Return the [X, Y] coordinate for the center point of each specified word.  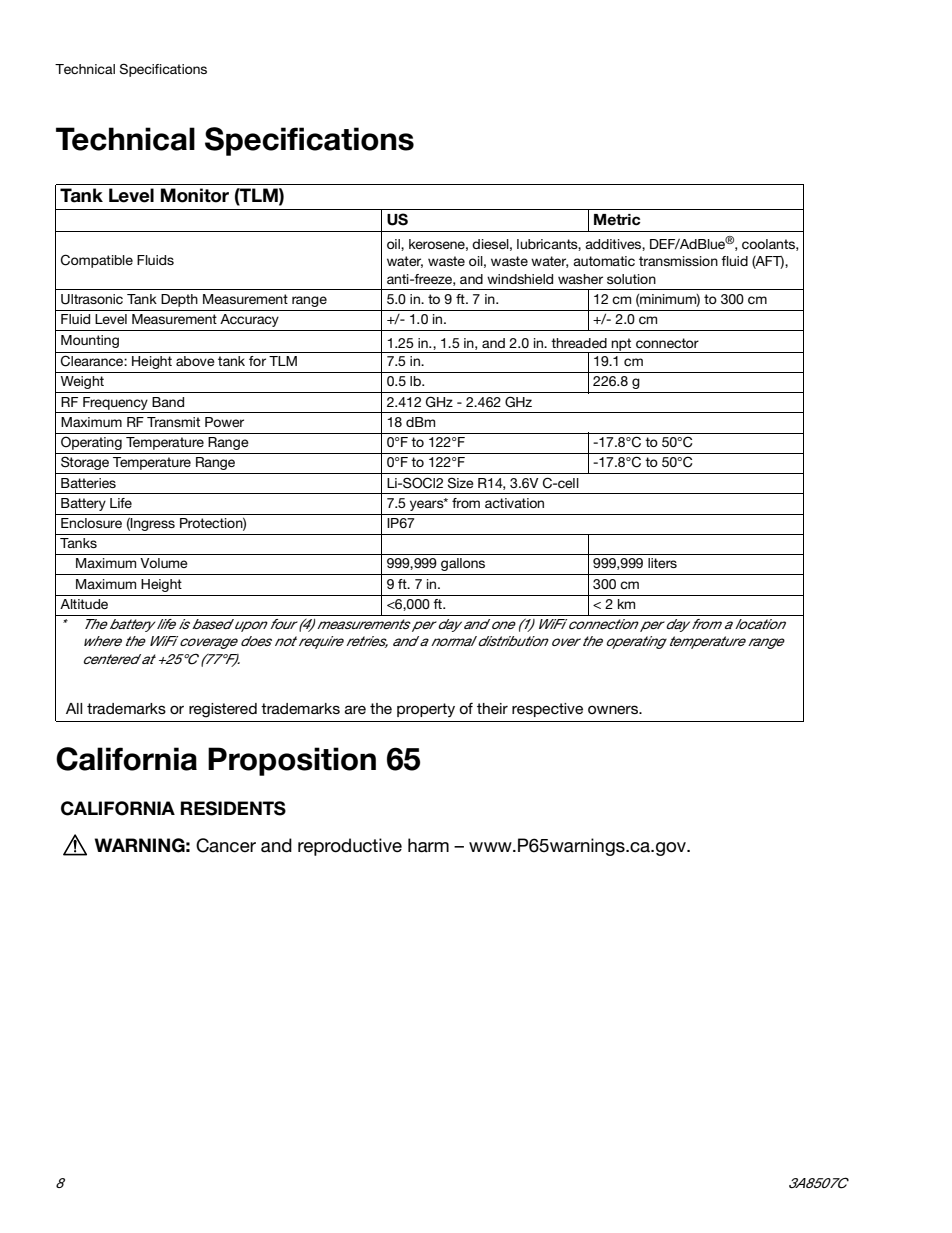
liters [662, 563]
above [195, 361]
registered [223, 710]
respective [547, 710]
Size [461, 482]
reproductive [350, 847]
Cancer [226, 845]
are [355, 709]
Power [224, 422]
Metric [617, 220]
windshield [520, 279]
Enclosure [91, 523]
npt [622, 345]
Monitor [195, 195]
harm [428, 845]
